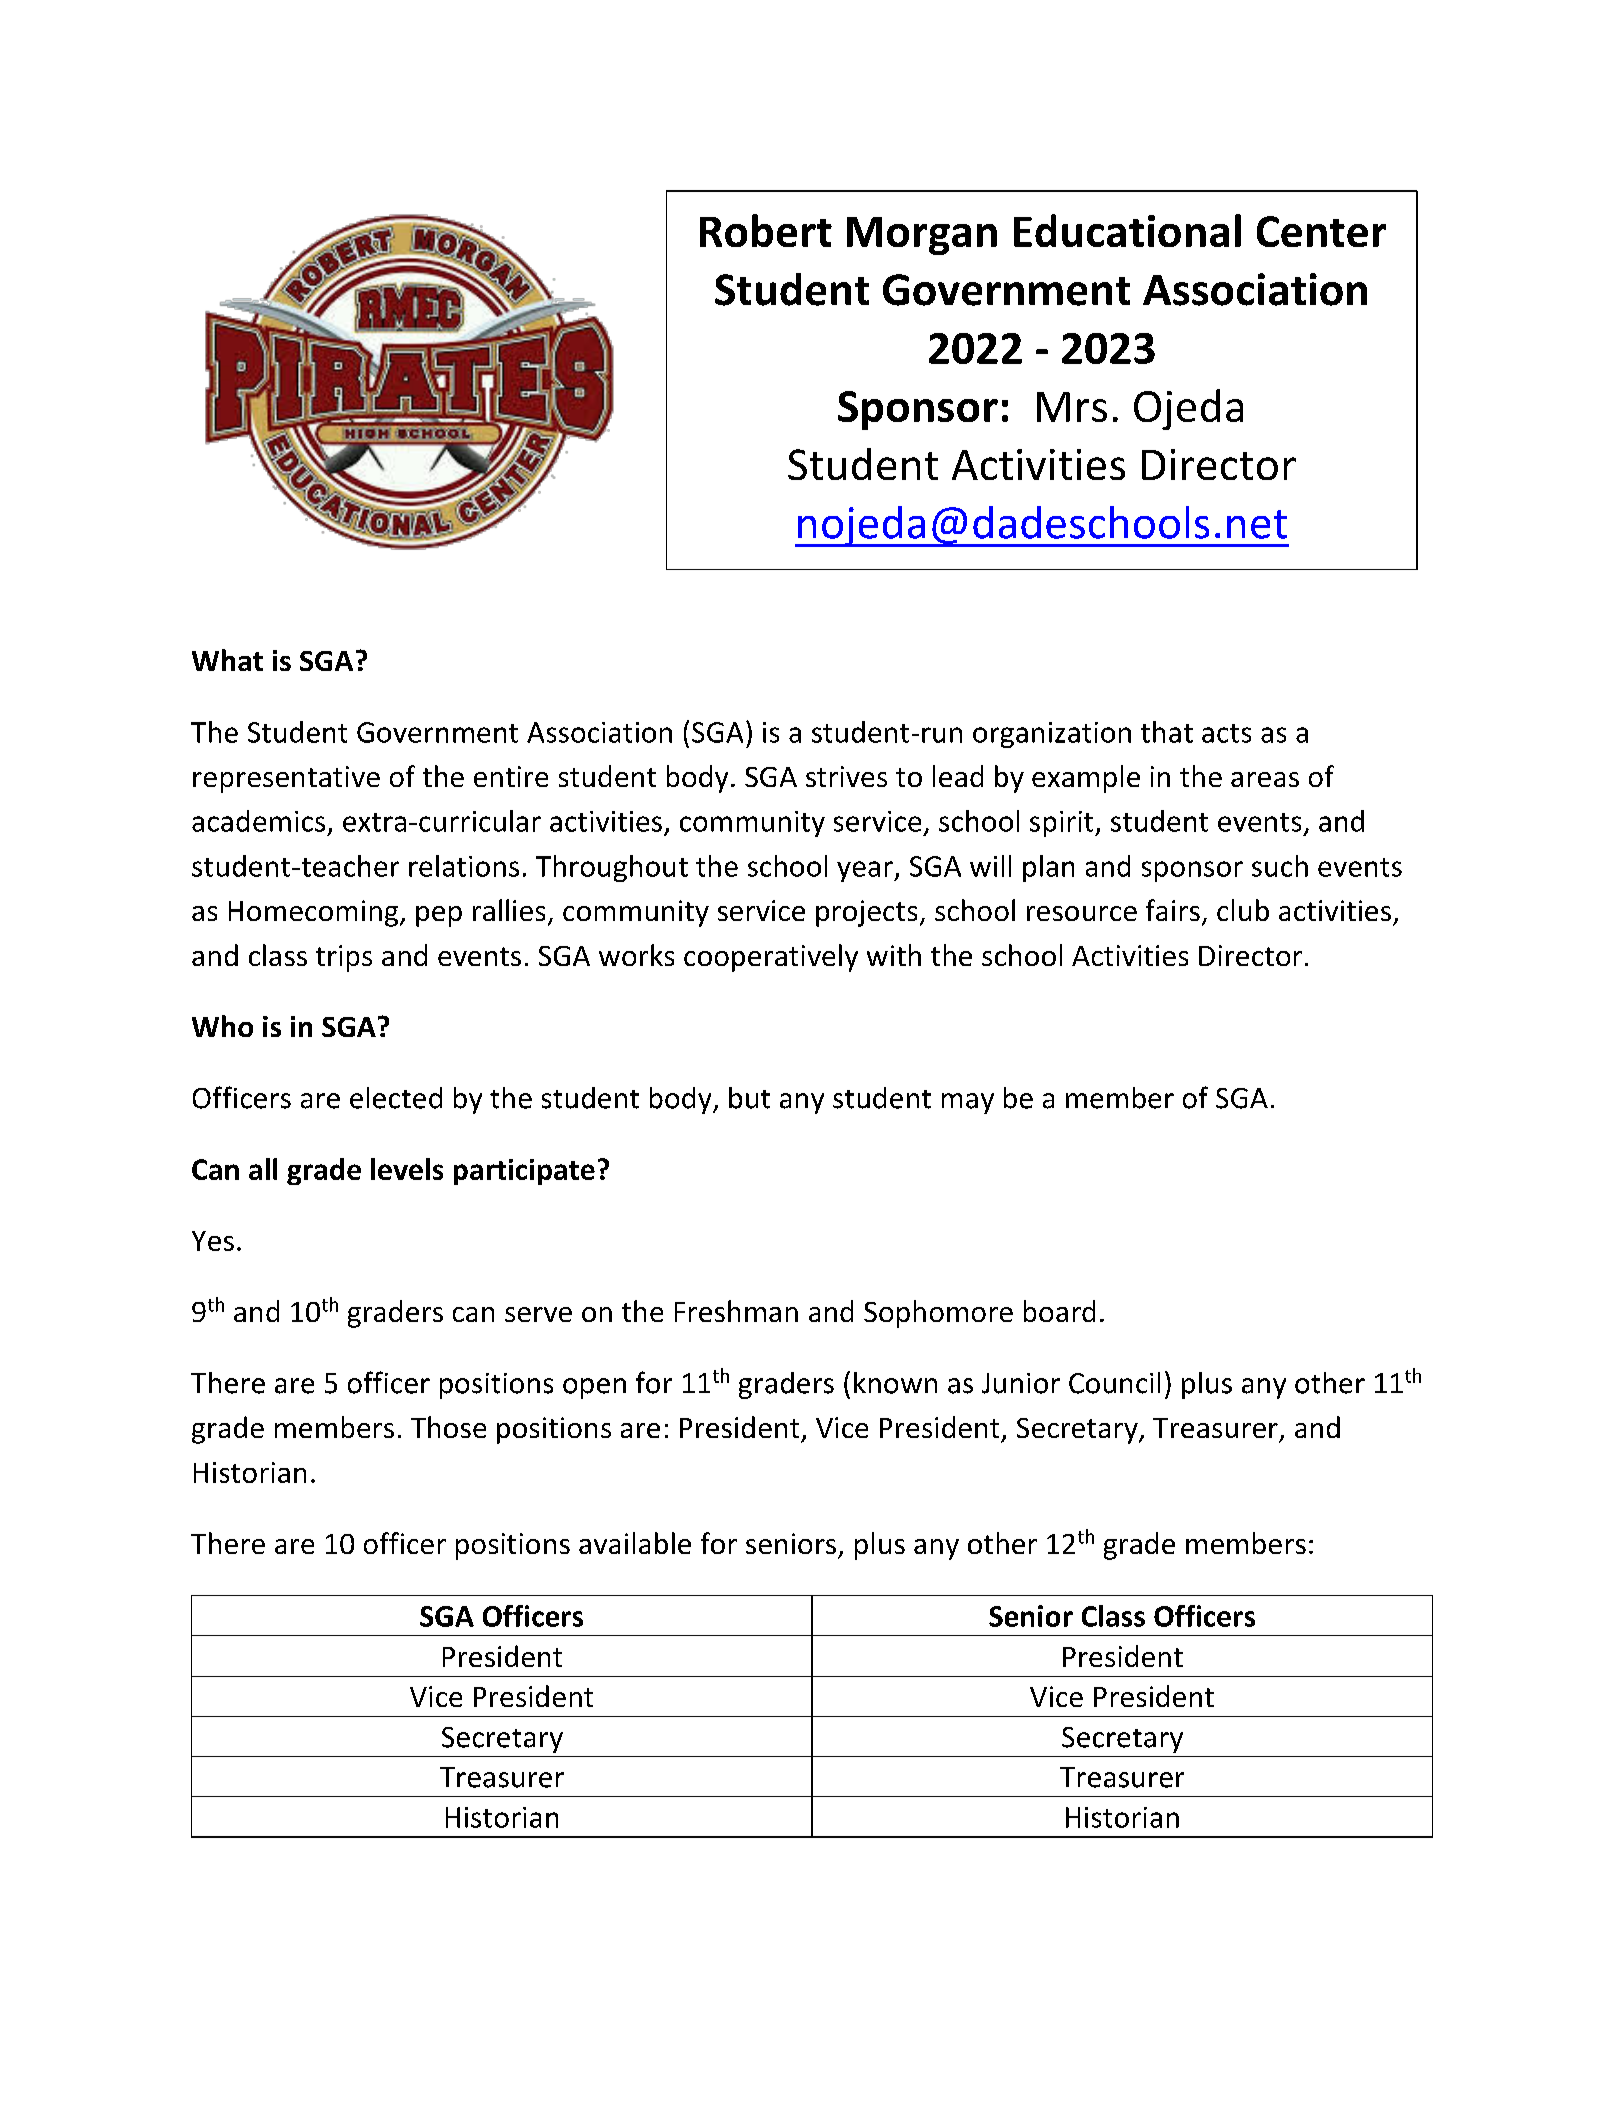 This page has width=1624, height=2102. What do you see at coordinates (766, 230) in the page?
I see `Robert` at bounding box center [766, 230].
